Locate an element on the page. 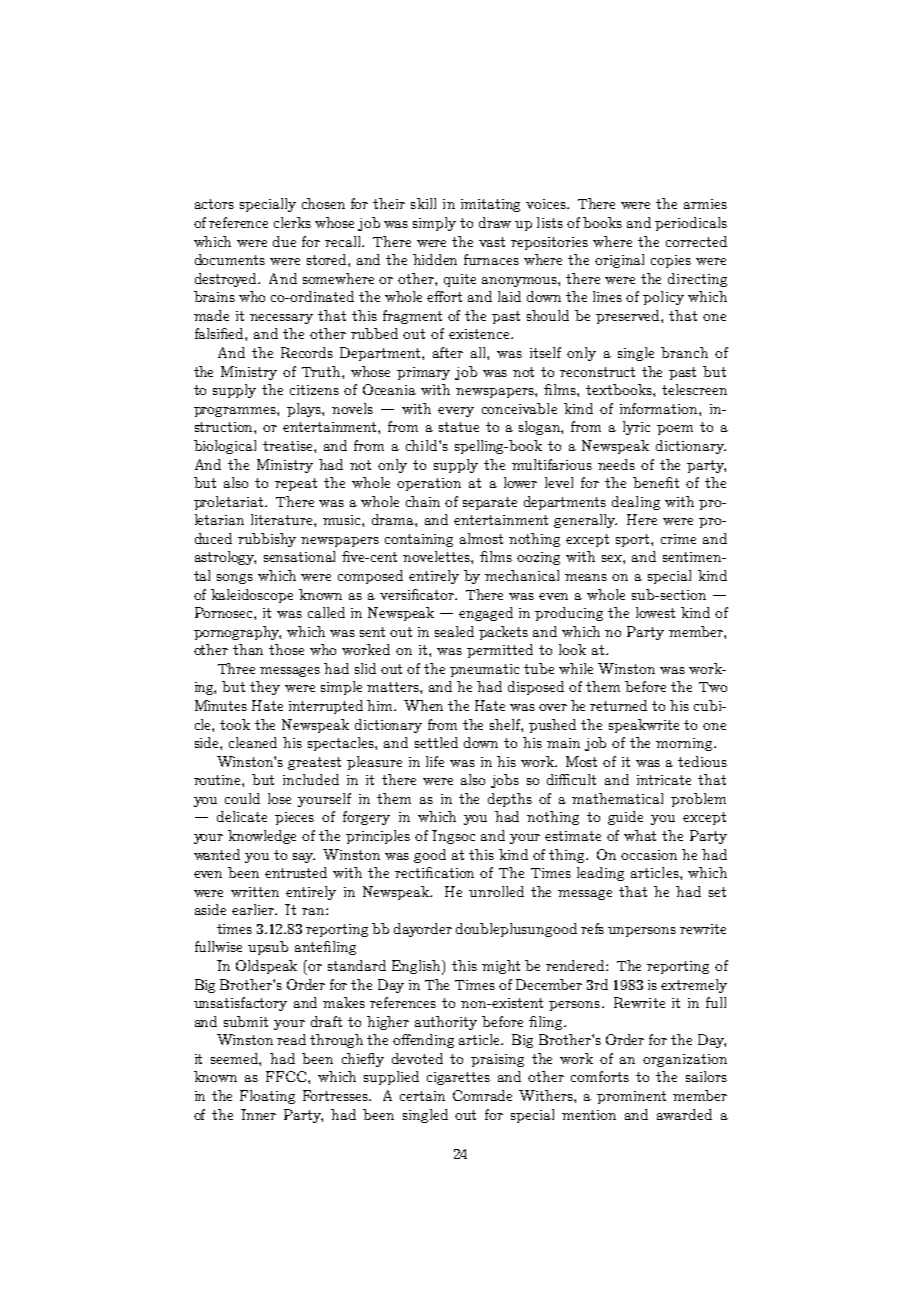 This page has width=924, height=1308. simply is located at coordinates (434, 224).
